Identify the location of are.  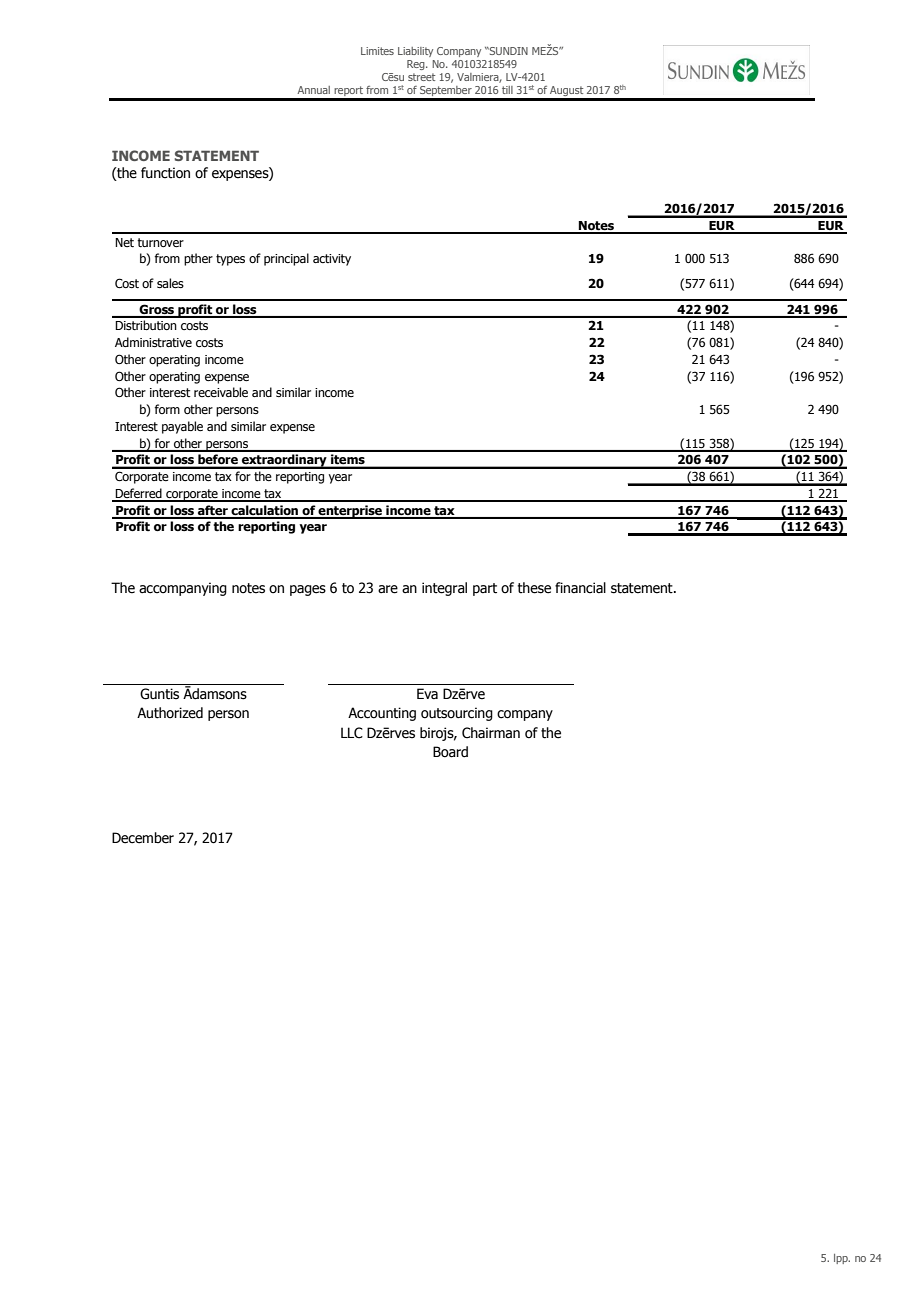
(388, 589).
